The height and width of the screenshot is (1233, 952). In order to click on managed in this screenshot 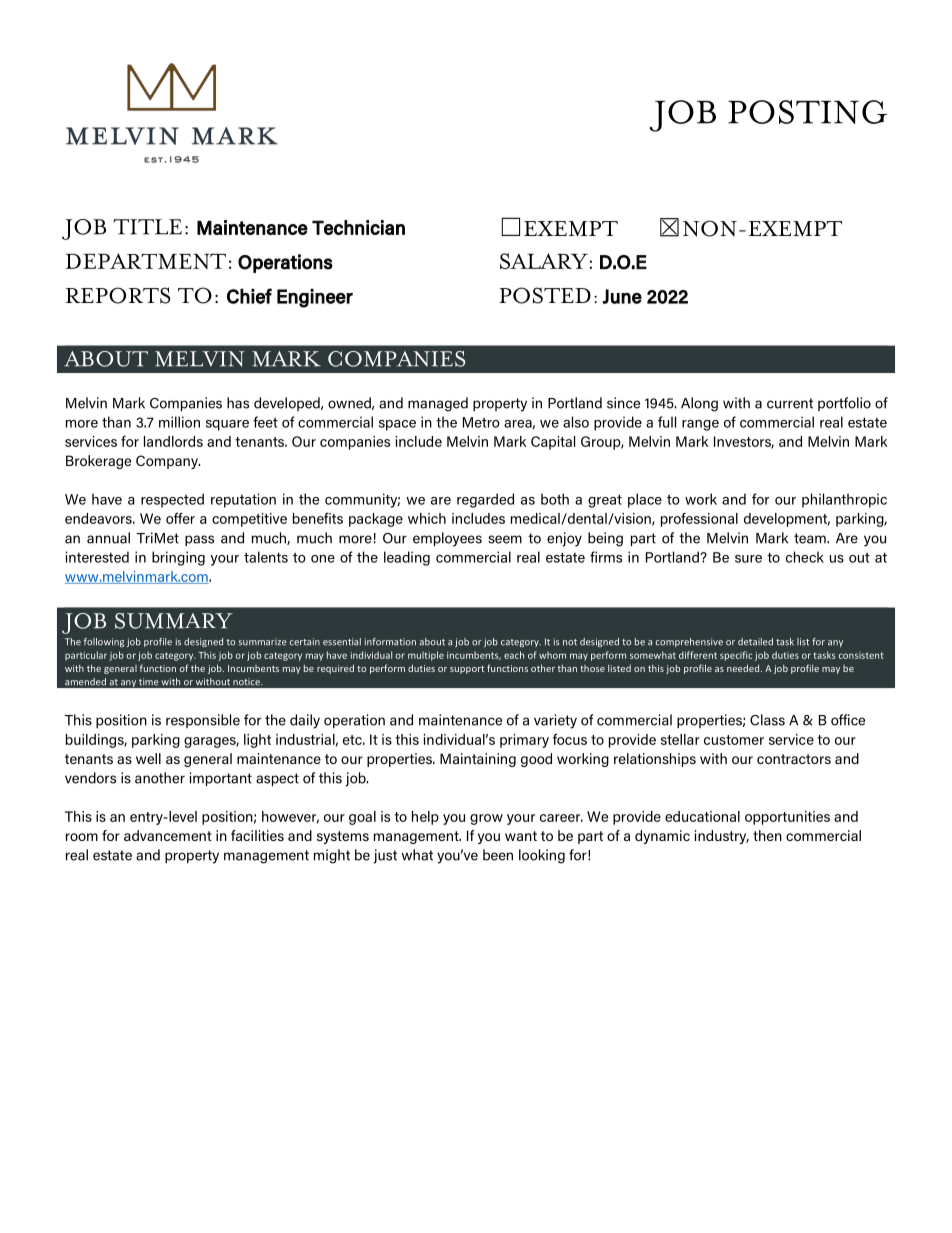, I will do `click(438, 404)`.
